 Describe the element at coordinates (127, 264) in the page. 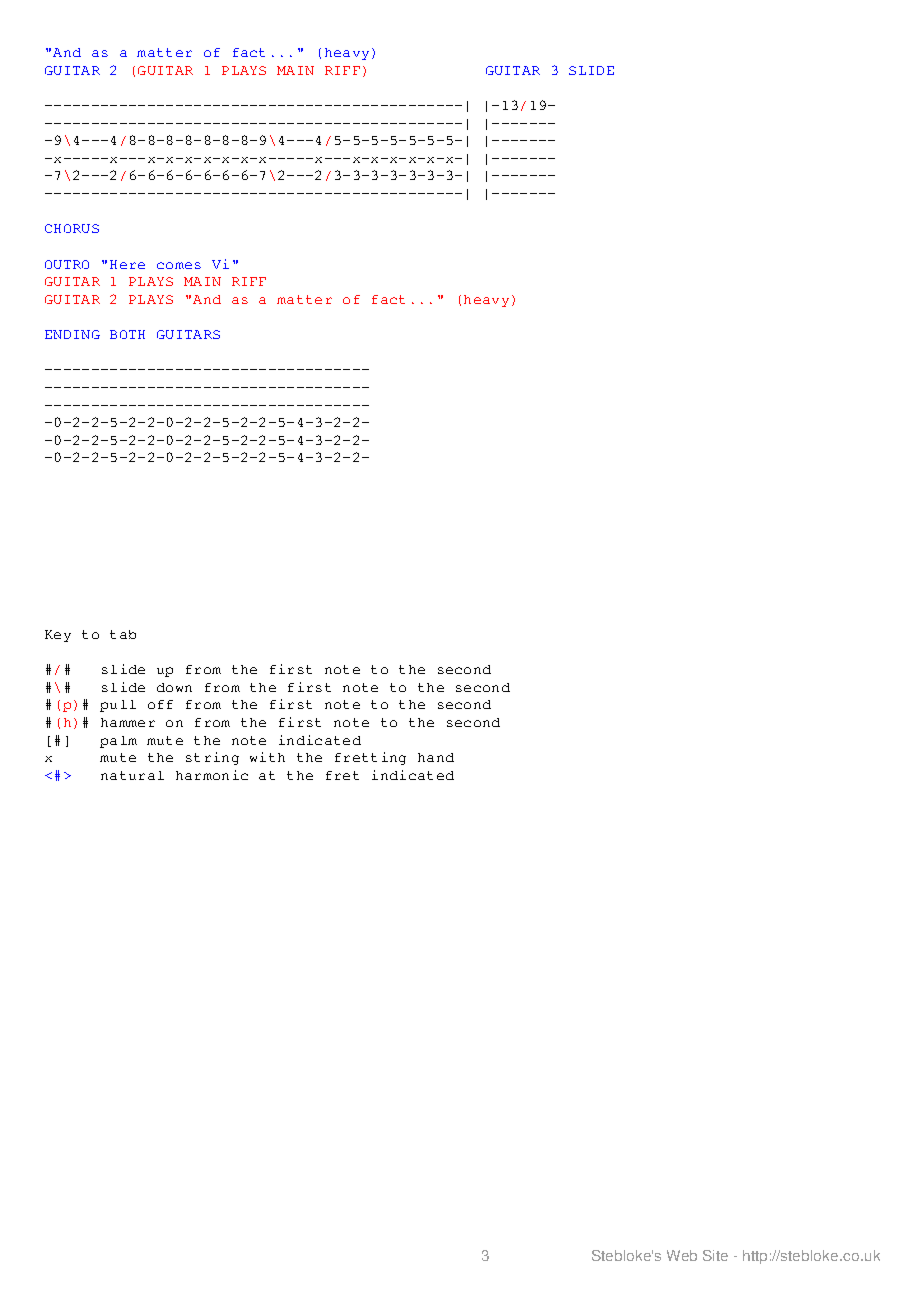

I see `Here` at that location.
